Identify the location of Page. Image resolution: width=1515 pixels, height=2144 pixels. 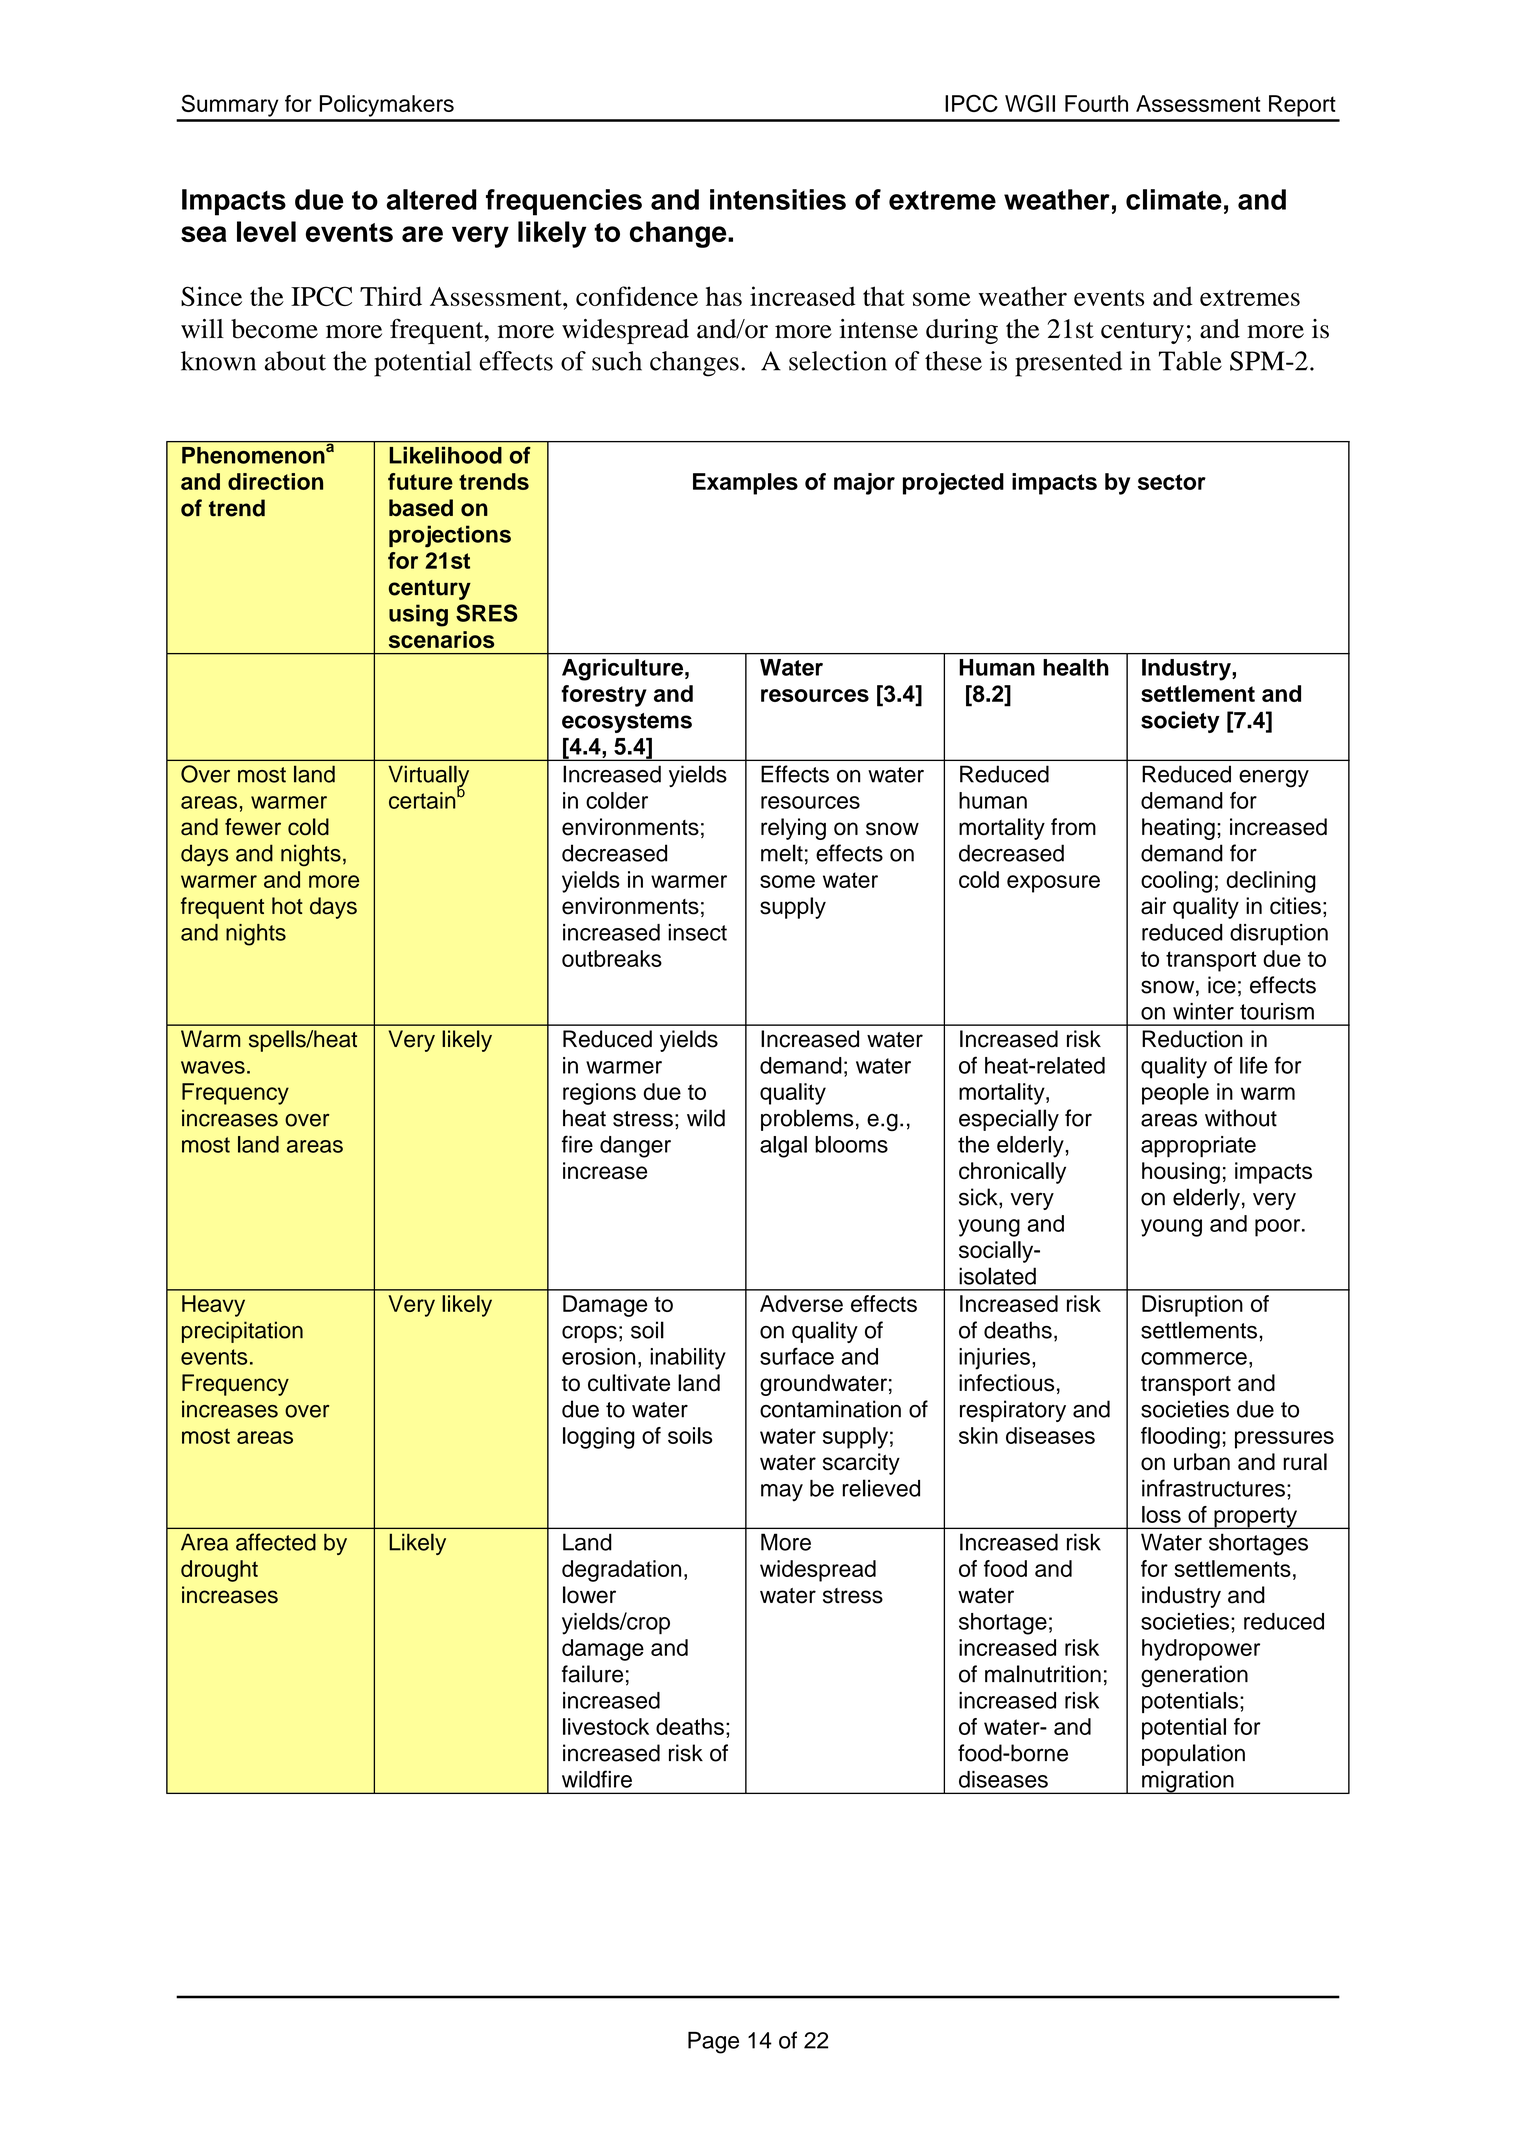
(713, 2043).
